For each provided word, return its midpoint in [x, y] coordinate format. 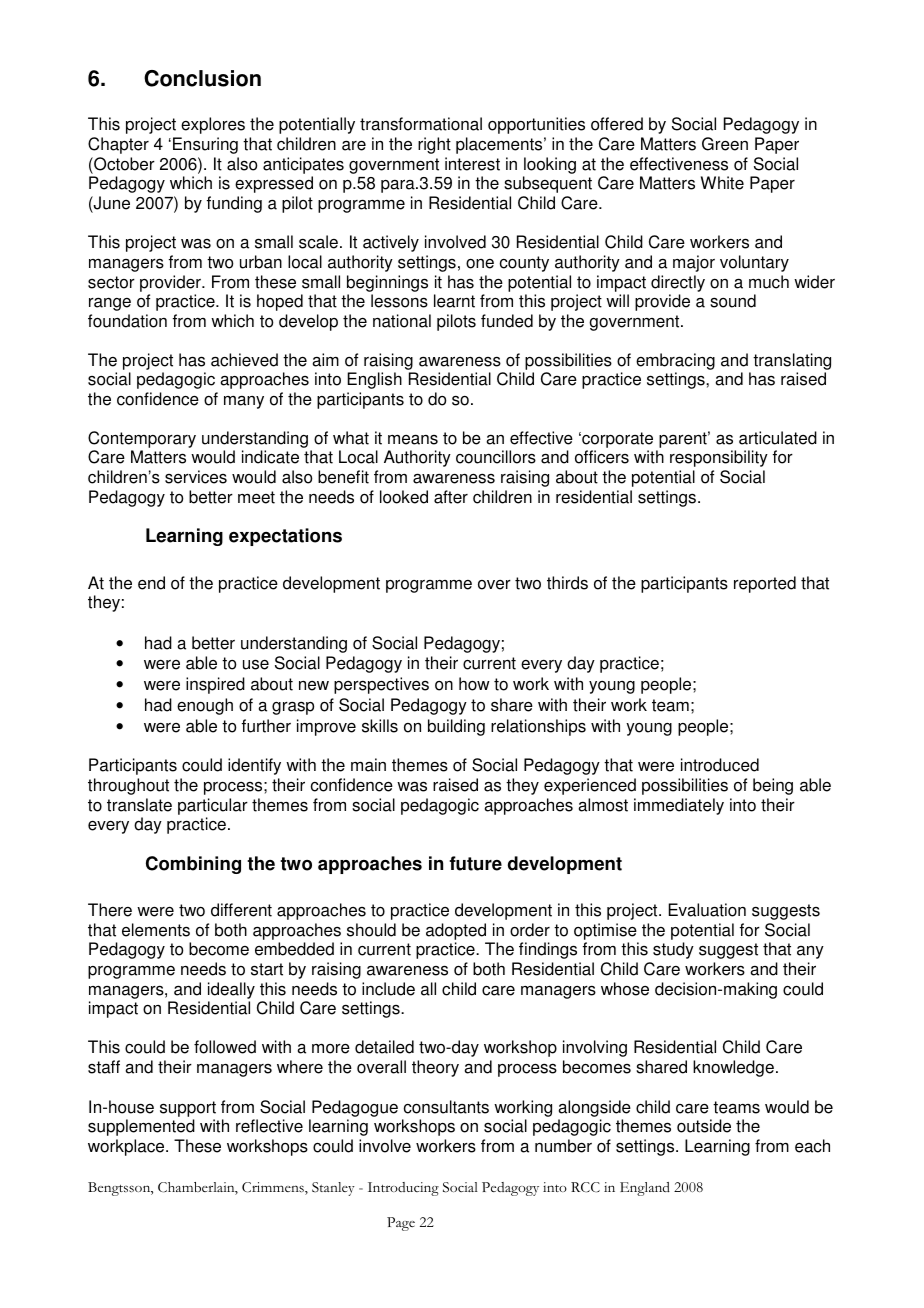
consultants [446, 1107]
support [188, 1109]
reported [765, 584]
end [151, 583]
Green [725, 144]
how [474, 684]
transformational [421, 124]
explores [213, 125]
